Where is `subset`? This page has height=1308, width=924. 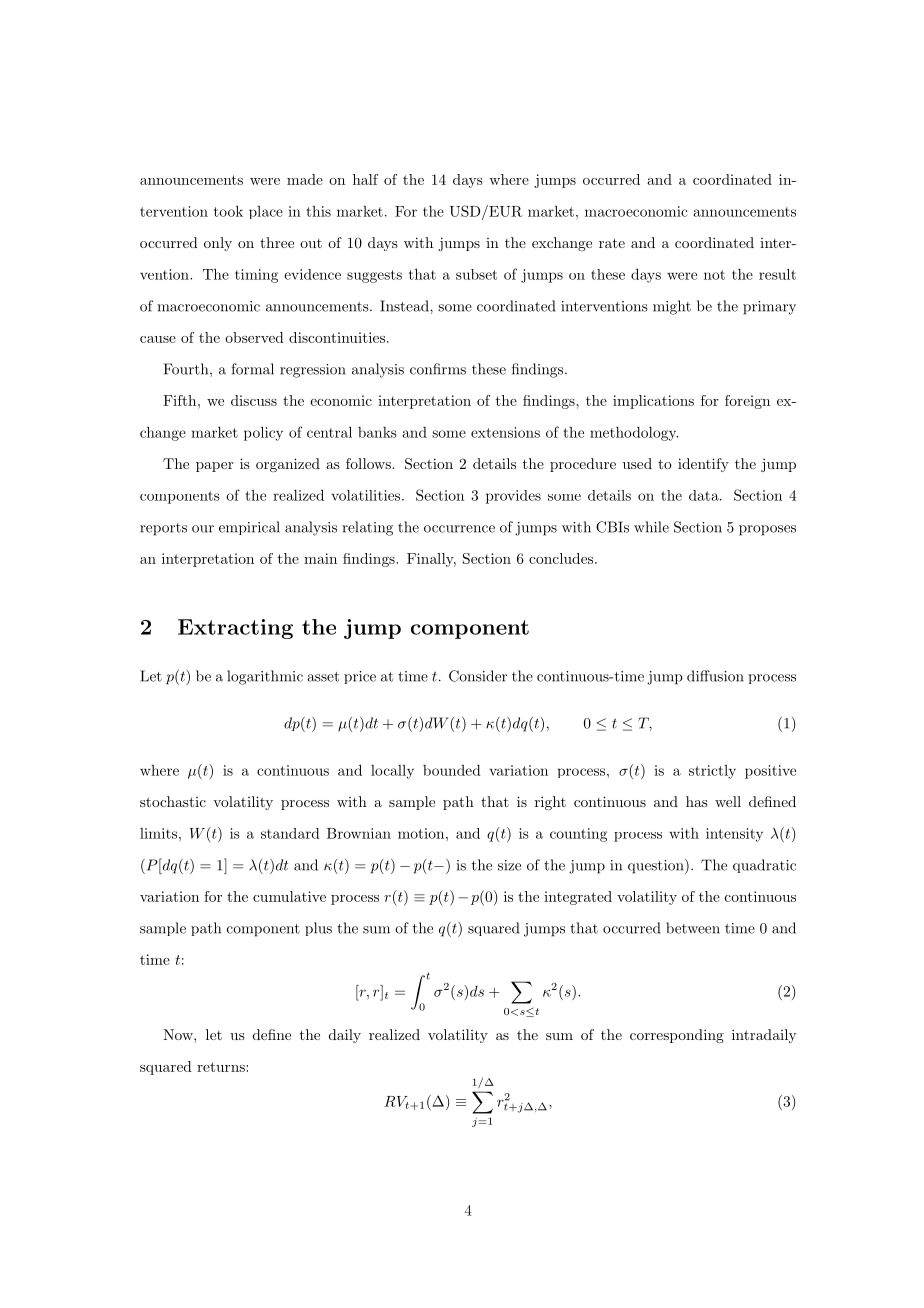 subset is located at coordinates (476, 274).
